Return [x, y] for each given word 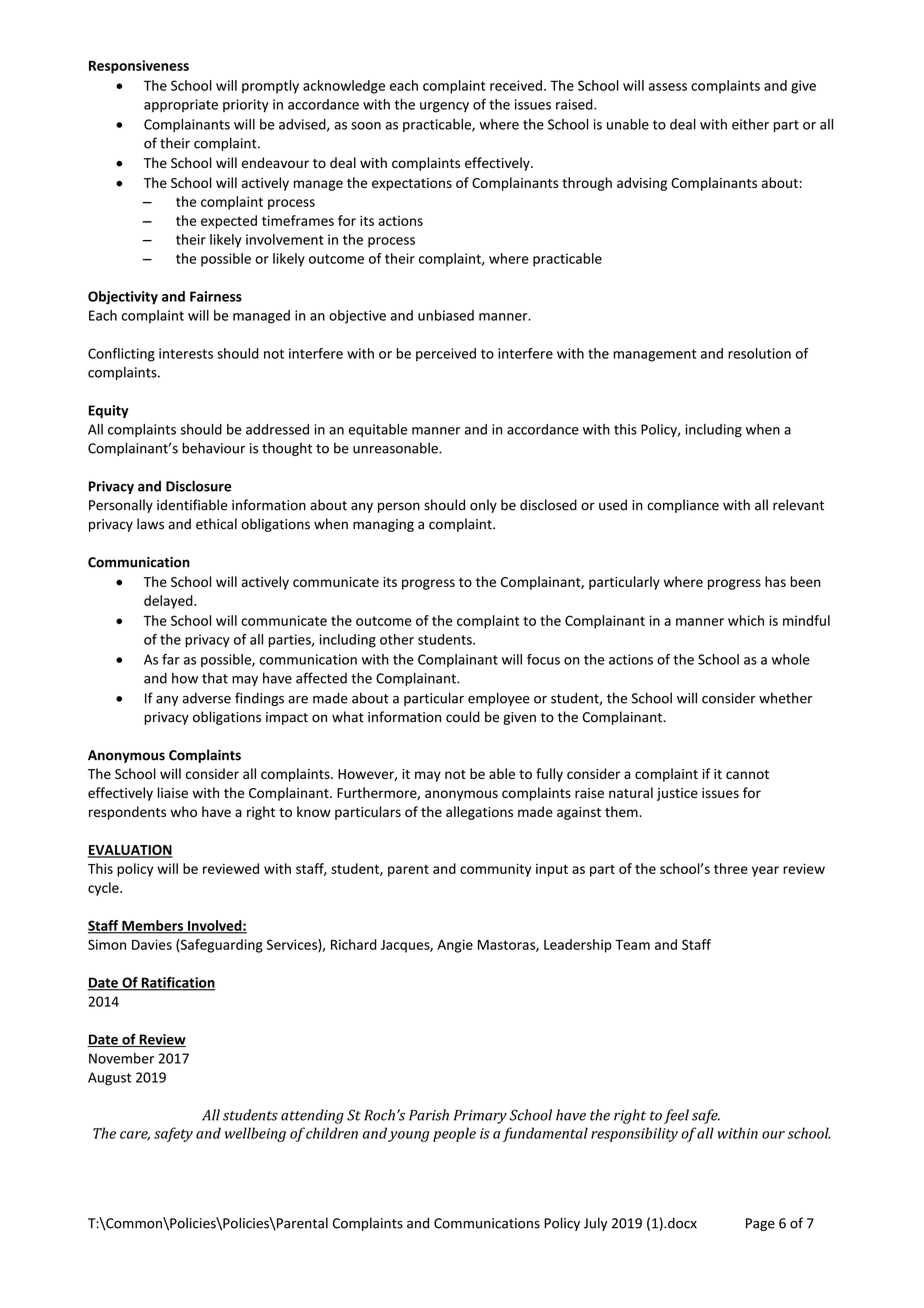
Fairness [216, 296]
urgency [444, 107]
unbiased [446, 315]
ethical [216, 524]
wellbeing [255, 1134]
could [463, 717]
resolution [759, 353]
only [483, 506]
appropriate [181, 105]
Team [632, 945]
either [750, 124]
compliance [683, 506]
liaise [173, 792]
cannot [747, 774]
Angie [455, 946]
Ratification [177, 983]
